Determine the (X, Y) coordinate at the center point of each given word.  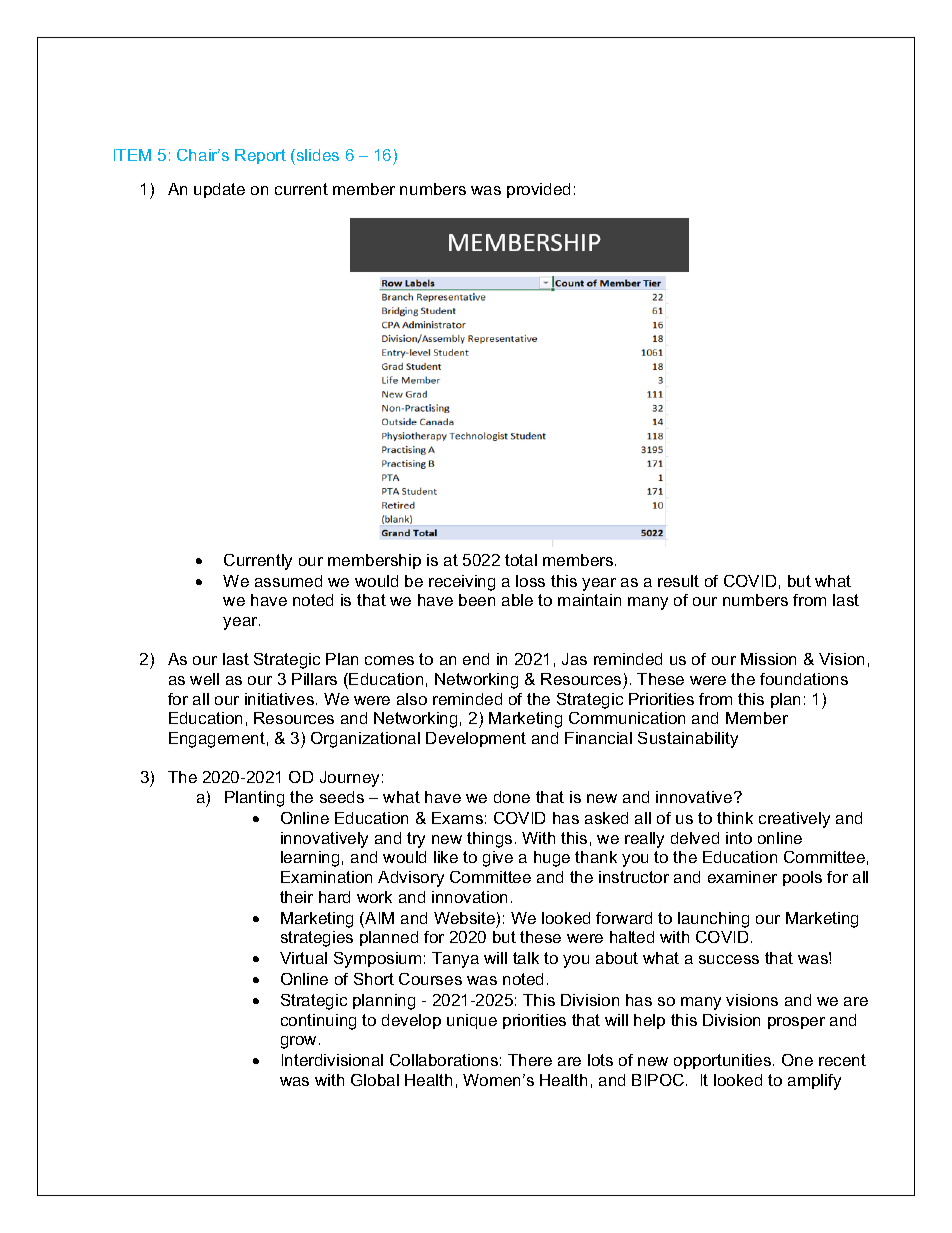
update (219, 190)
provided (538, 190)
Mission (768, 659)
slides (316, 157)
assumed (288, 581)
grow (298, 1042)
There (530, 1060)
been (477, 600)
